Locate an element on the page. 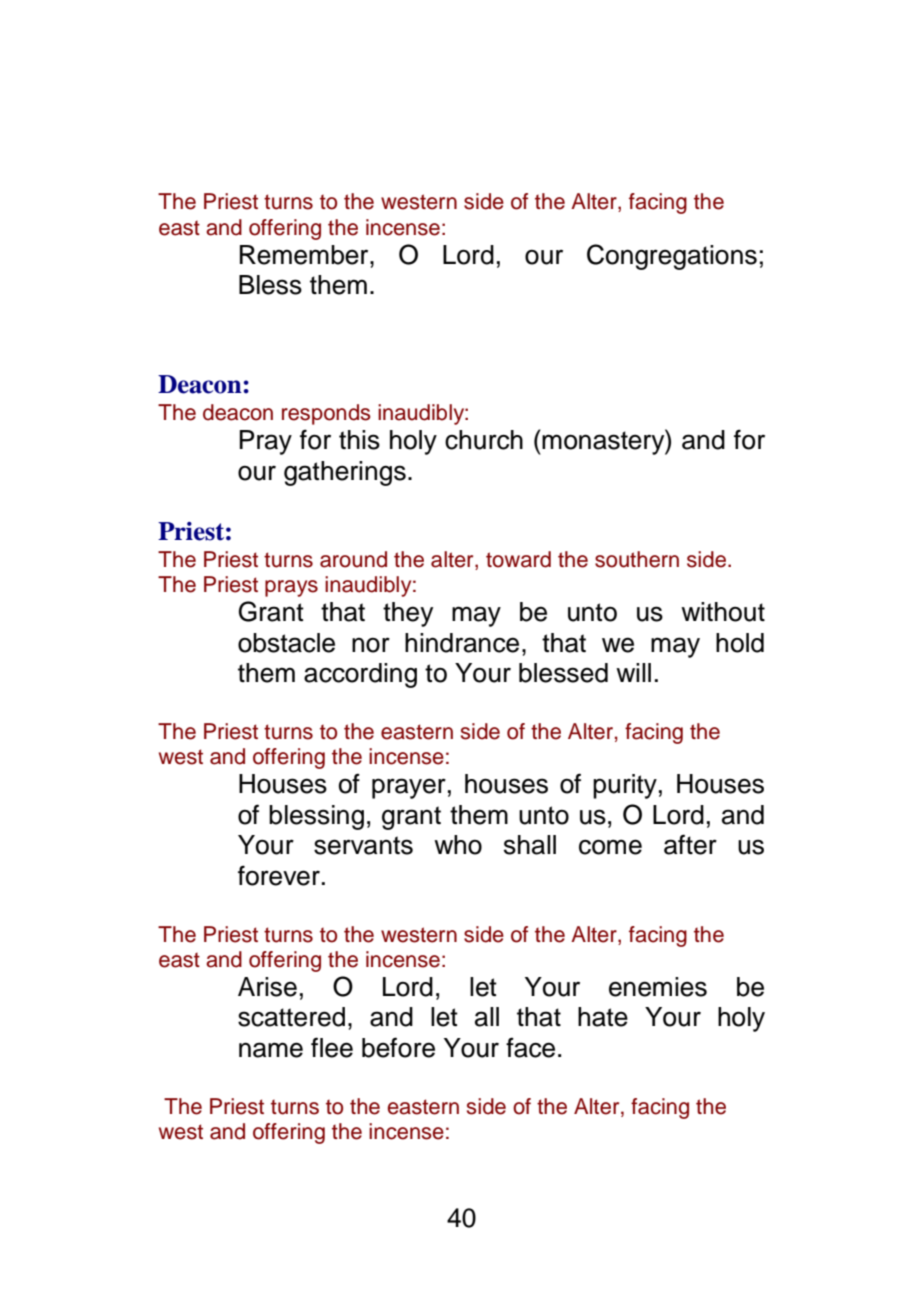 The height and width of the image is (1310, 924). shall is located at coordinates (530, 845).
